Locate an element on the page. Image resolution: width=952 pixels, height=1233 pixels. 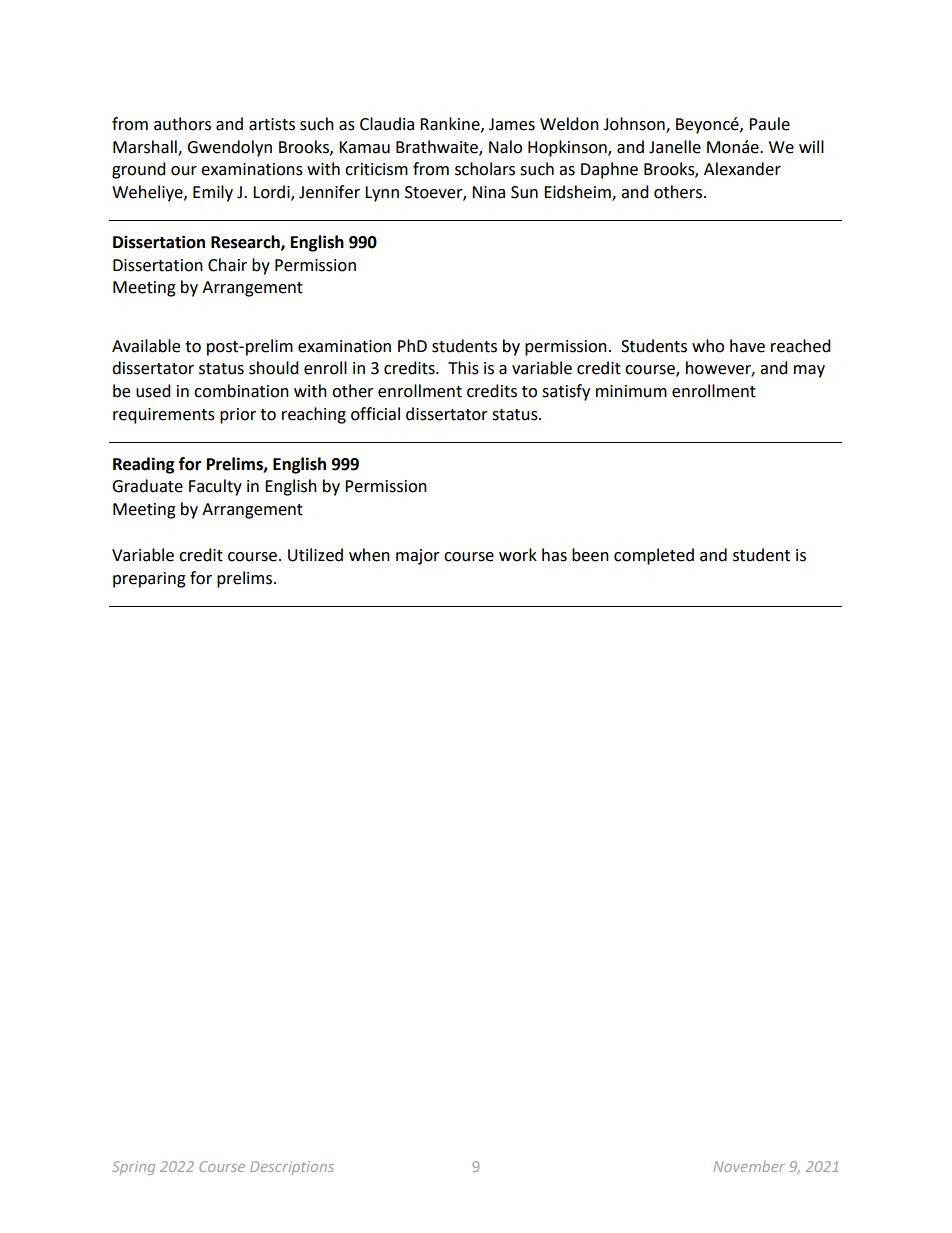
Gwendolyn is located at coordinates (229, 148).
